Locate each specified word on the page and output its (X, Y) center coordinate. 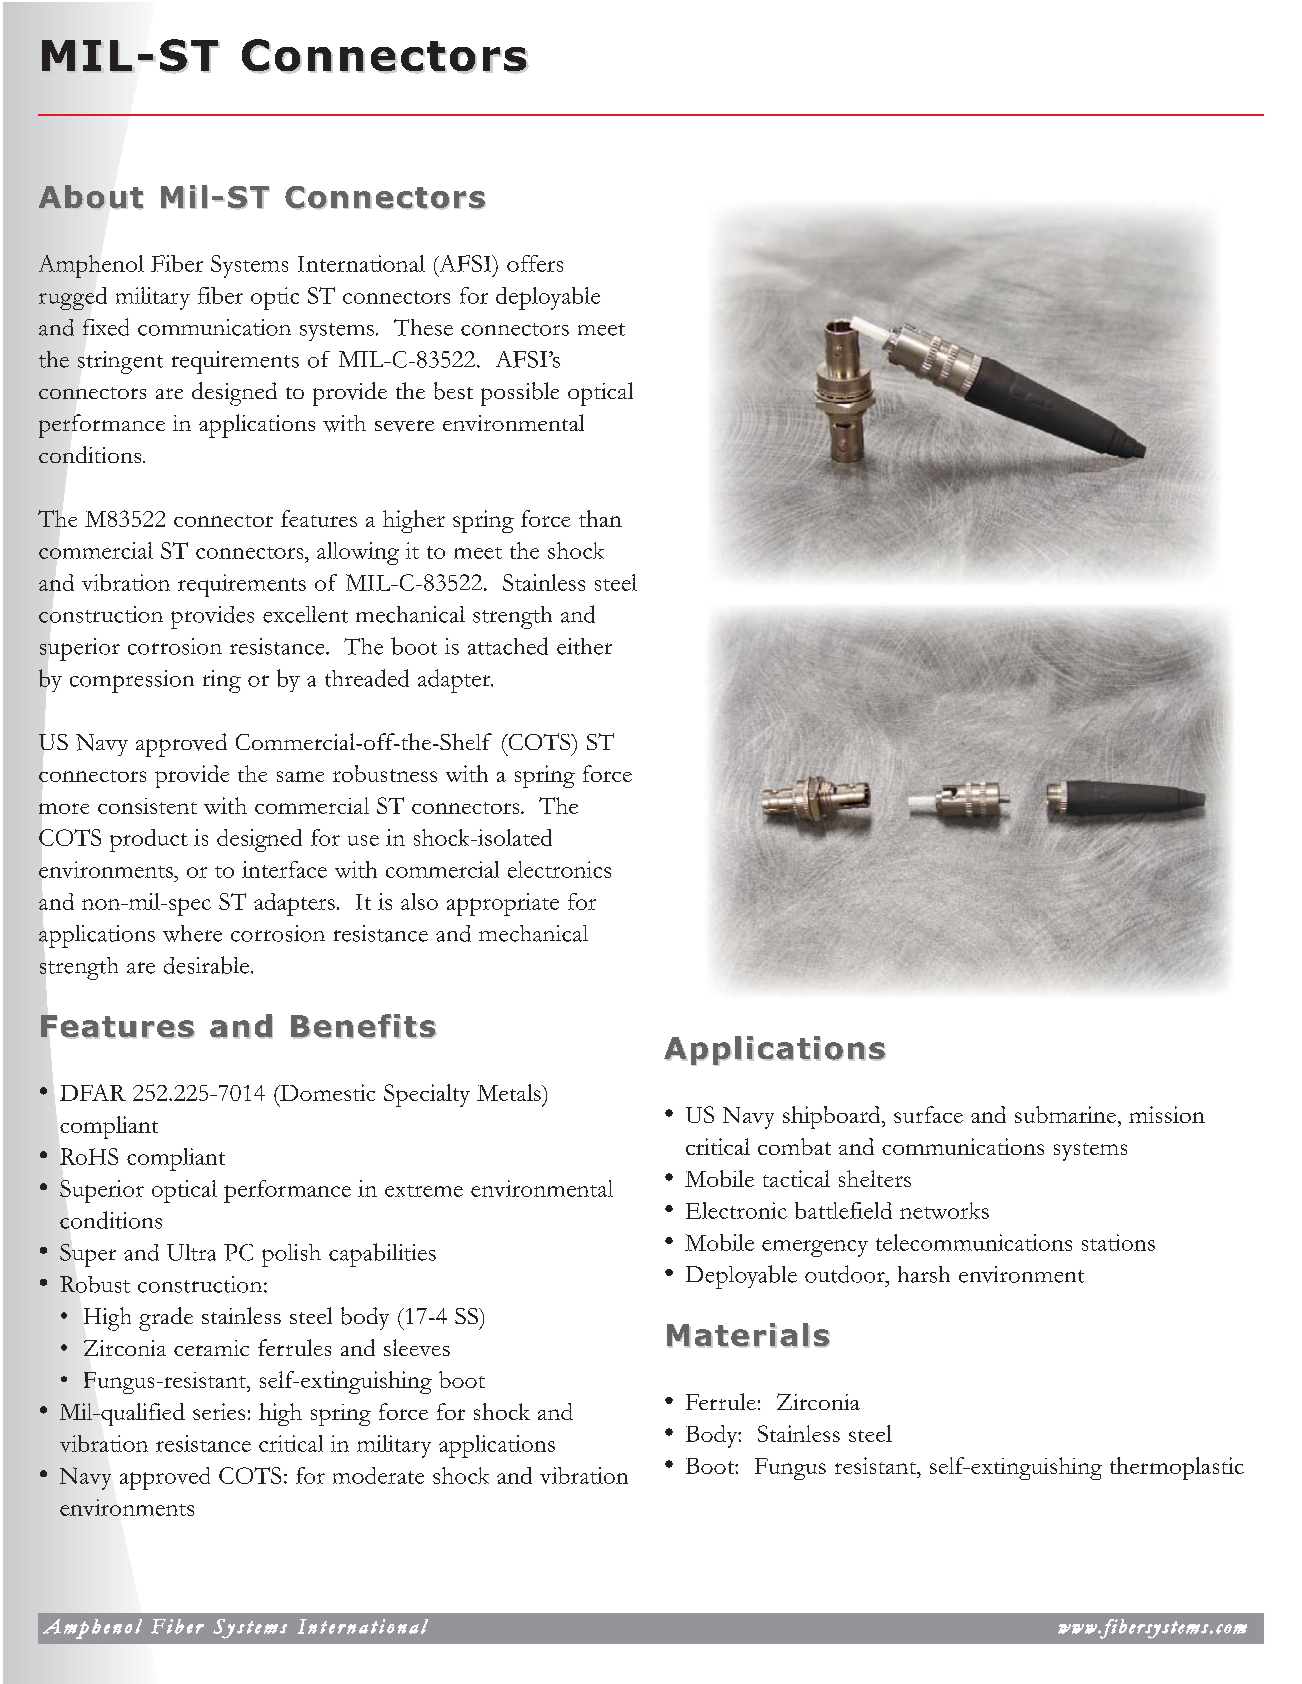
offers (535, 263)
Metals (510, 1092)
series (219, 1411)
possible (520, 394)
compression (132, 681)
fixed (106, 327)
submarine (1065, 1114)
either (584, 646)
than (600, 518)
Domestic (326, 1092)
